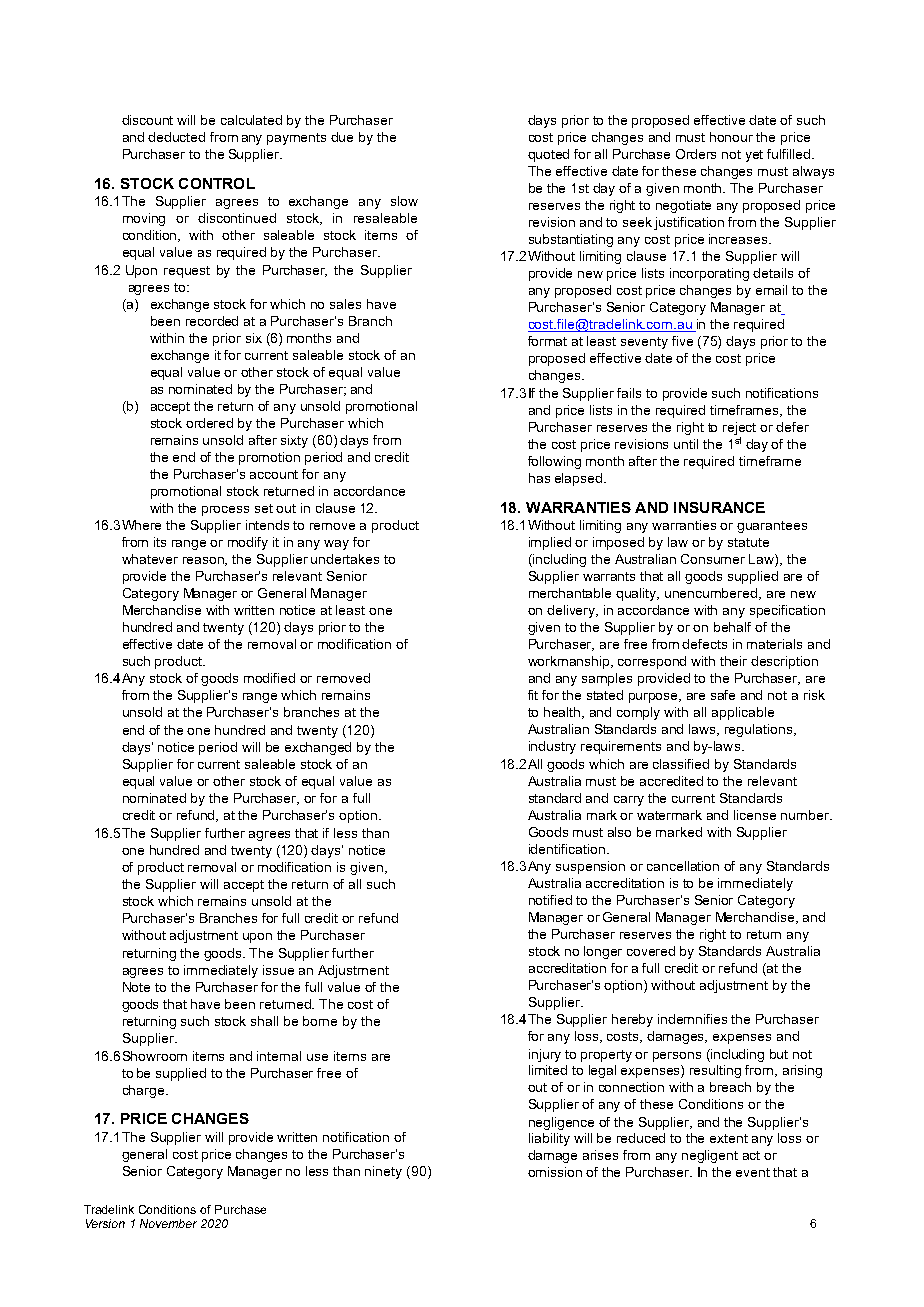  I want to click on covered, so click(651, 951).
